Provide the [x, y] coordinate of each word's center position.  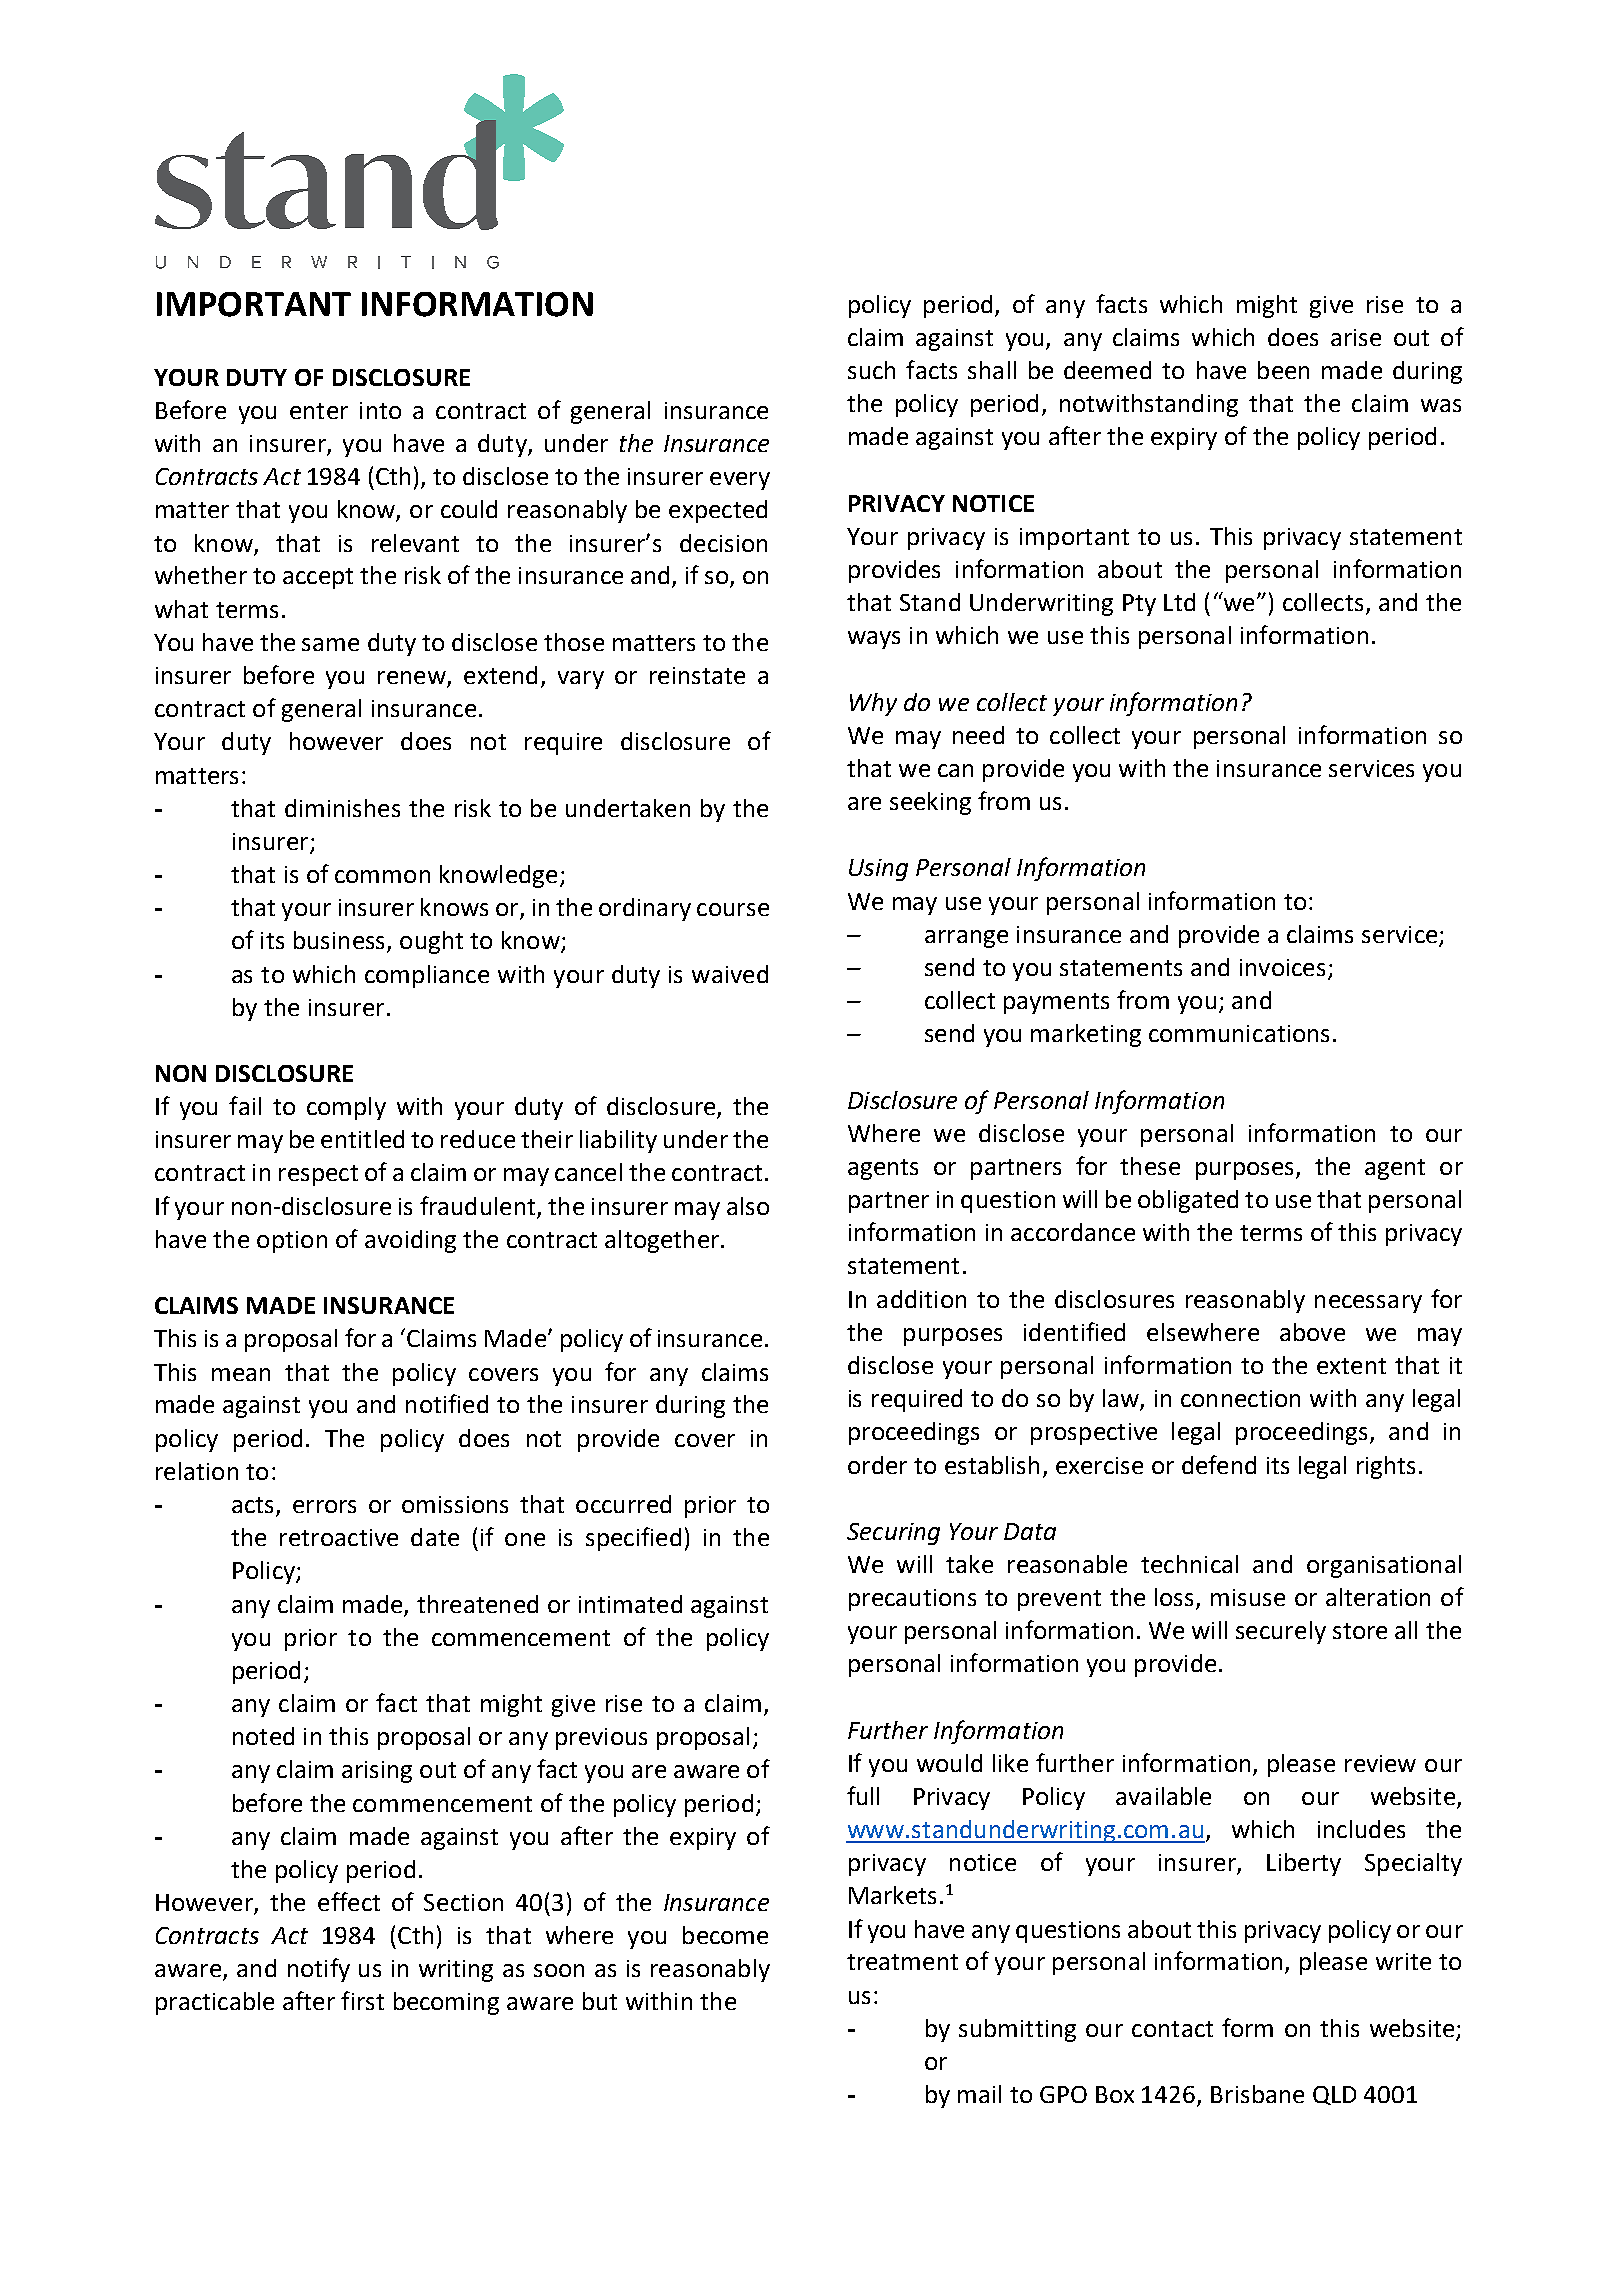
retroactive [339, 1537]
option [292, 1242]
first [362, 2000]
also [748, 1206]
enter [319, 411]
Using [878, 870]
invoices [1282, 967]
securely [1281, 1632]
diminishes [342, 808]
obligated [1188, 1201]
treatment [902, 1962]
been [1283, 370]
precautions [912, 1600]
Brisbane [1257, 2094]
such [871, 370]
